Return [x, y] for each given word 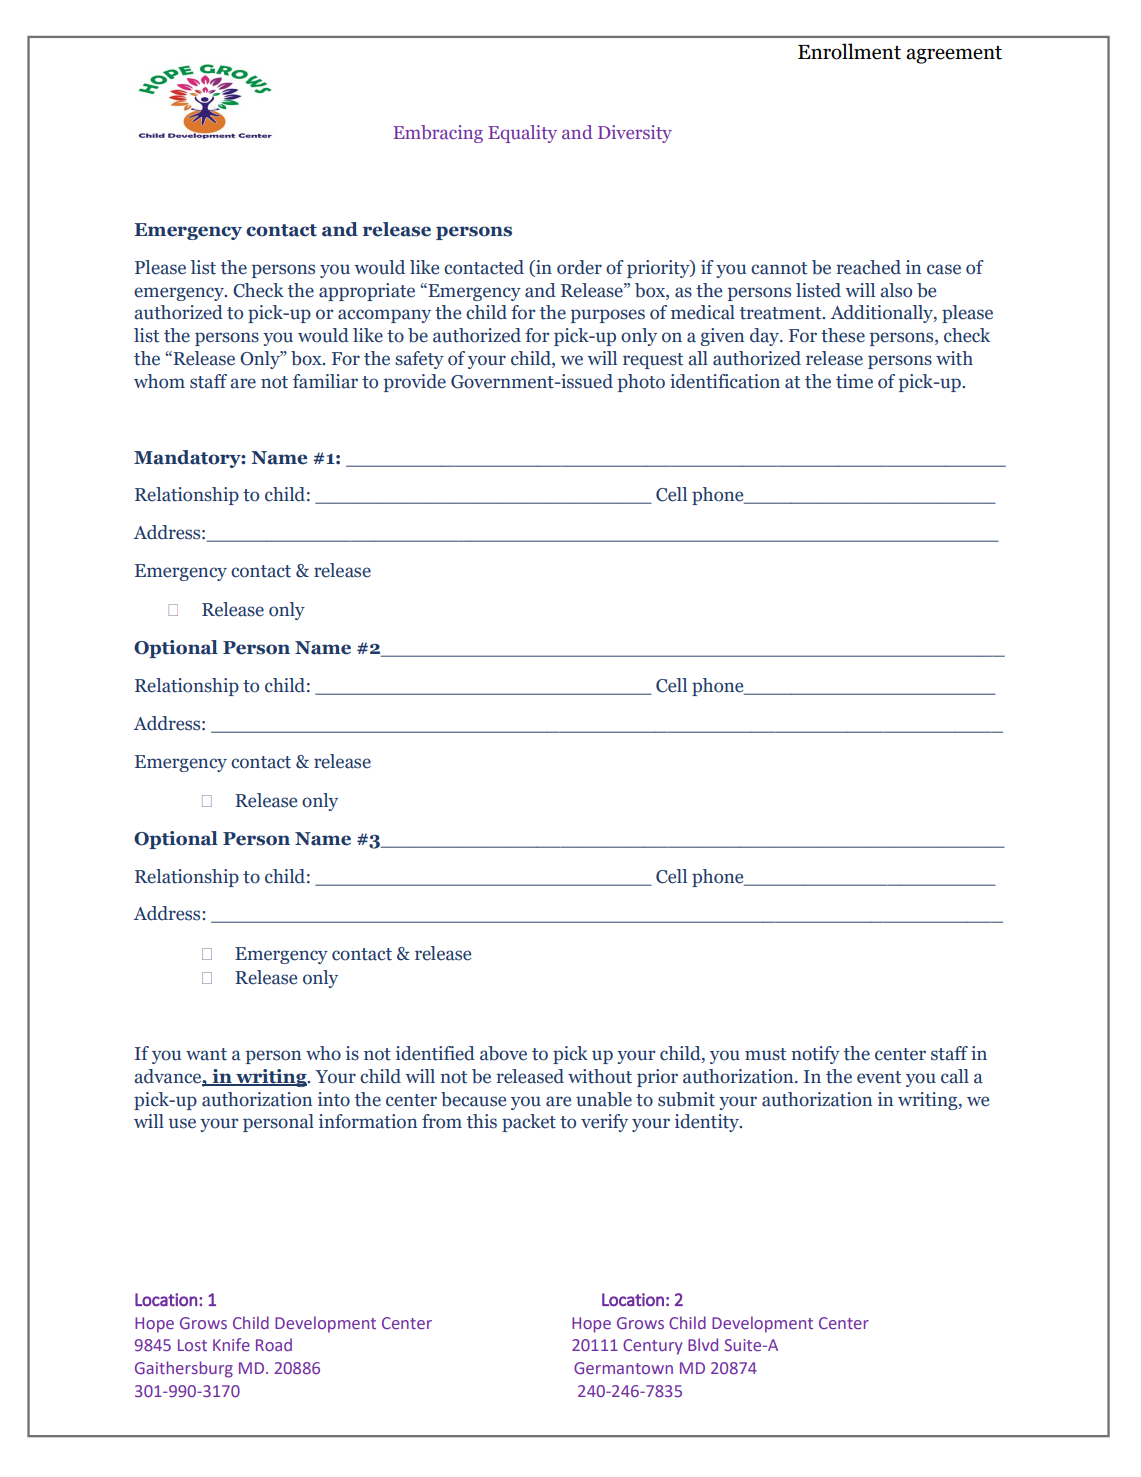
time [854, 381]
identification [725, 381]
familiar [325, 381]
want [206, 1054]
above [503, 1053]
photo [641, 383]
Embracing [438, 134]
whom [159, 381]
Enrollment [849, 51]
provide [415, 383]
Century [653, 1347]
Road [274, 1344]
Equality [522, 134]
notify [815, 1055]
